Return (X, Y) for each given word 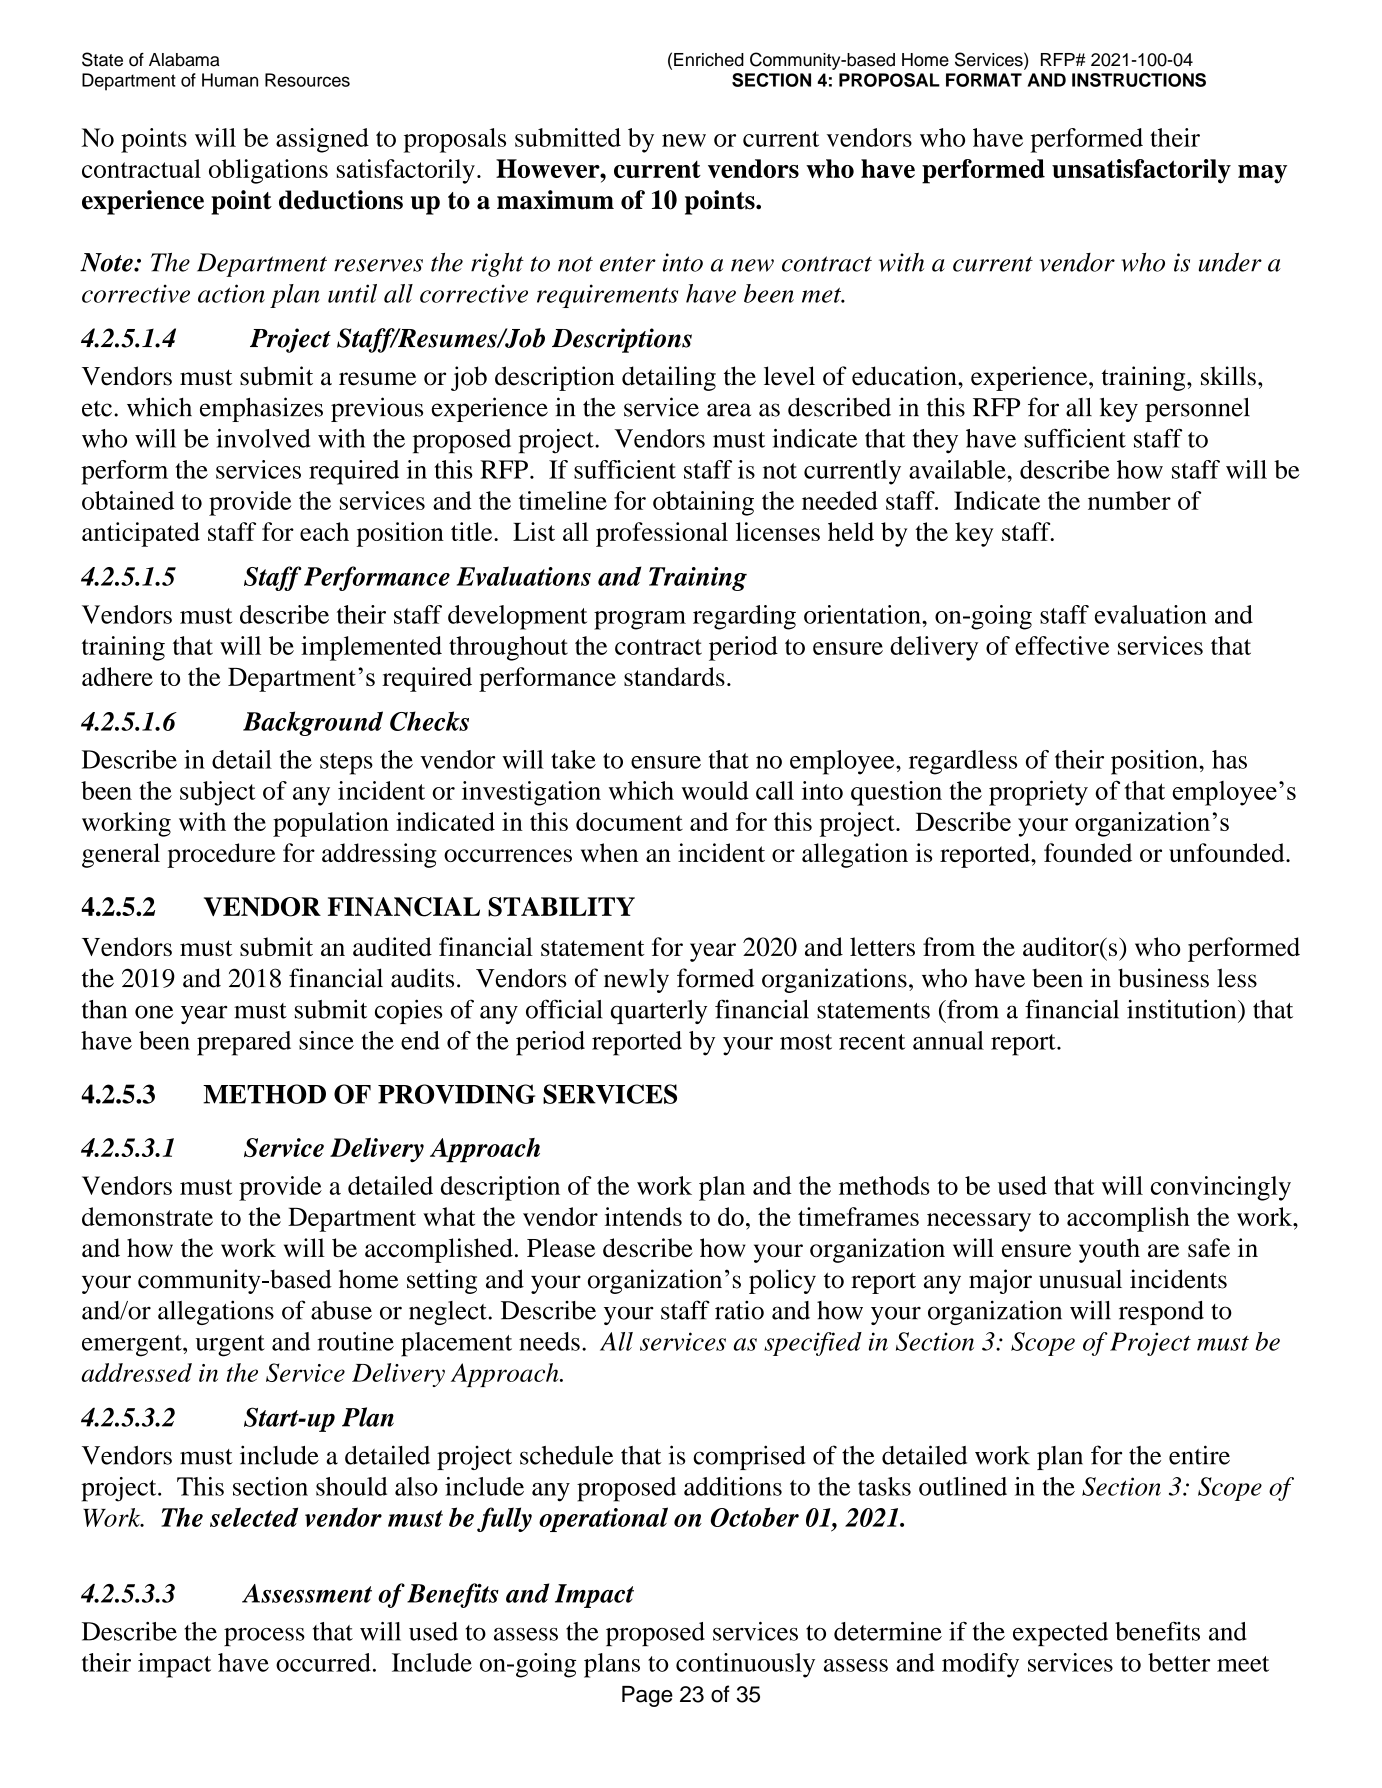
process (264, 1637)
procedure (221, 855)
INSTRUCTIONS (1139, 80)
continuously (745, 1665)
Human (230, 80)
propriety (1038, 793)
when (609, 852)
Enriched (709, 60)
